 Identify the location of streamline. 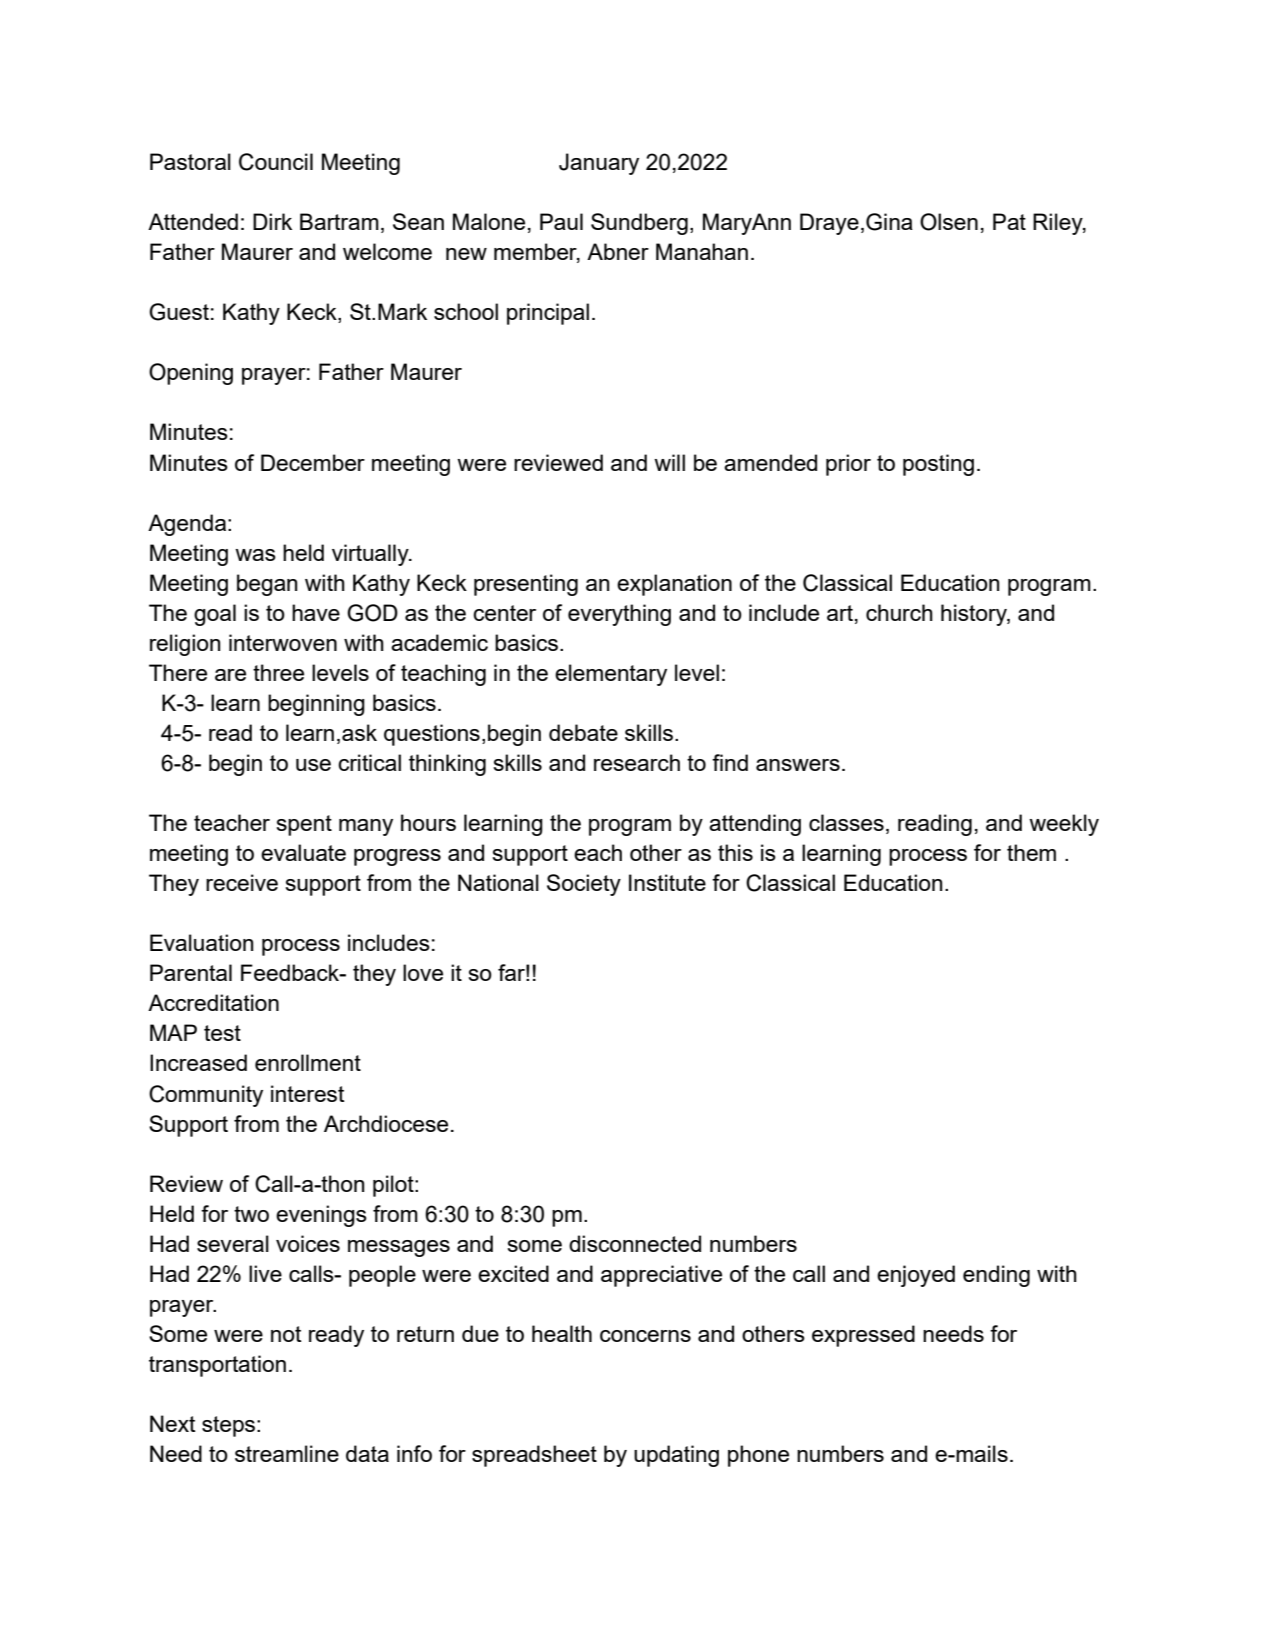
(287, 1453).
